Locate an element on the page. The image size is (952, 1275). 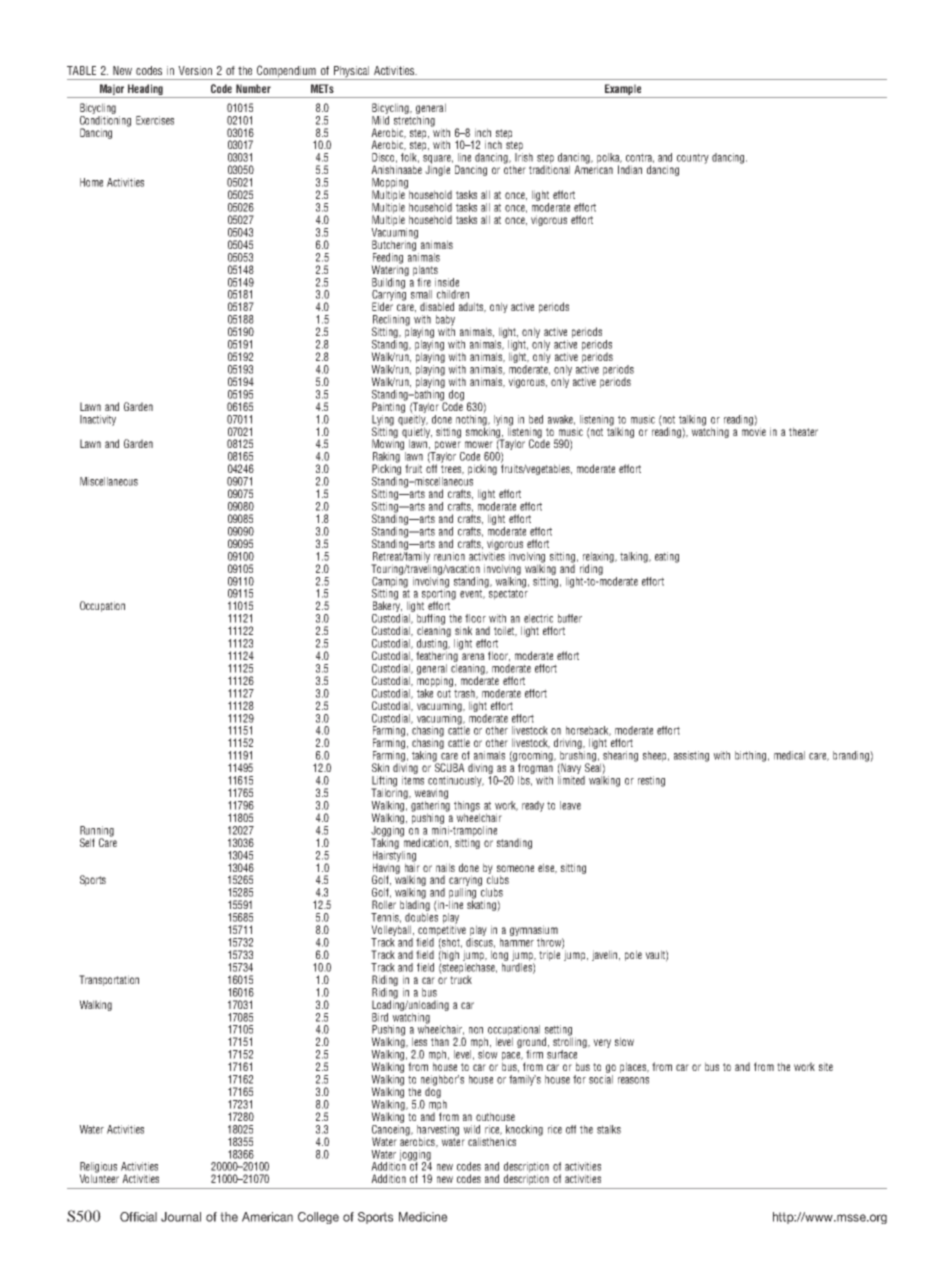
Mild is located at coordinates (380, 119).
